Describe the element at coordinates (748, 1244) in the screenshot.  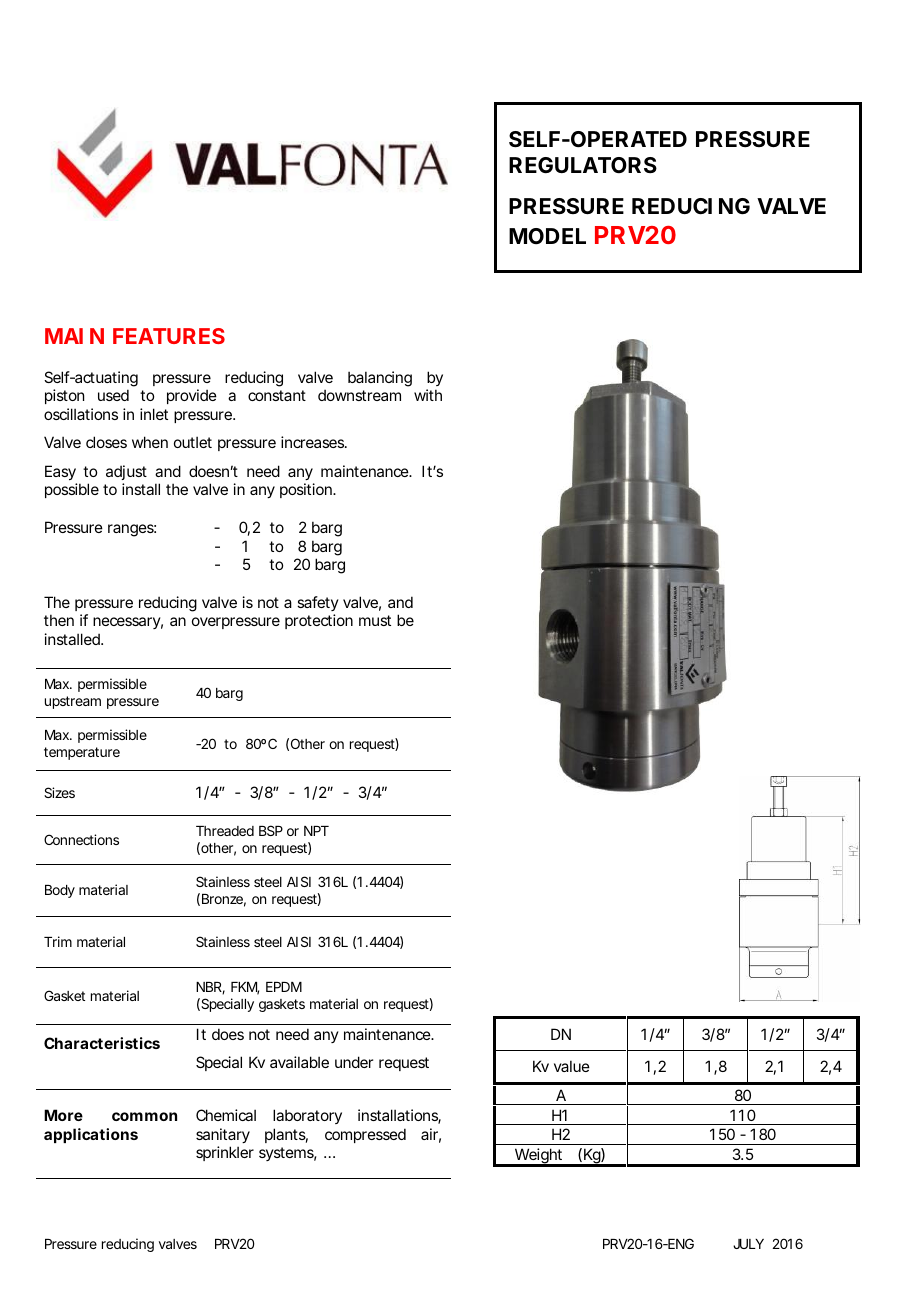
I see `JULY` at that location.
